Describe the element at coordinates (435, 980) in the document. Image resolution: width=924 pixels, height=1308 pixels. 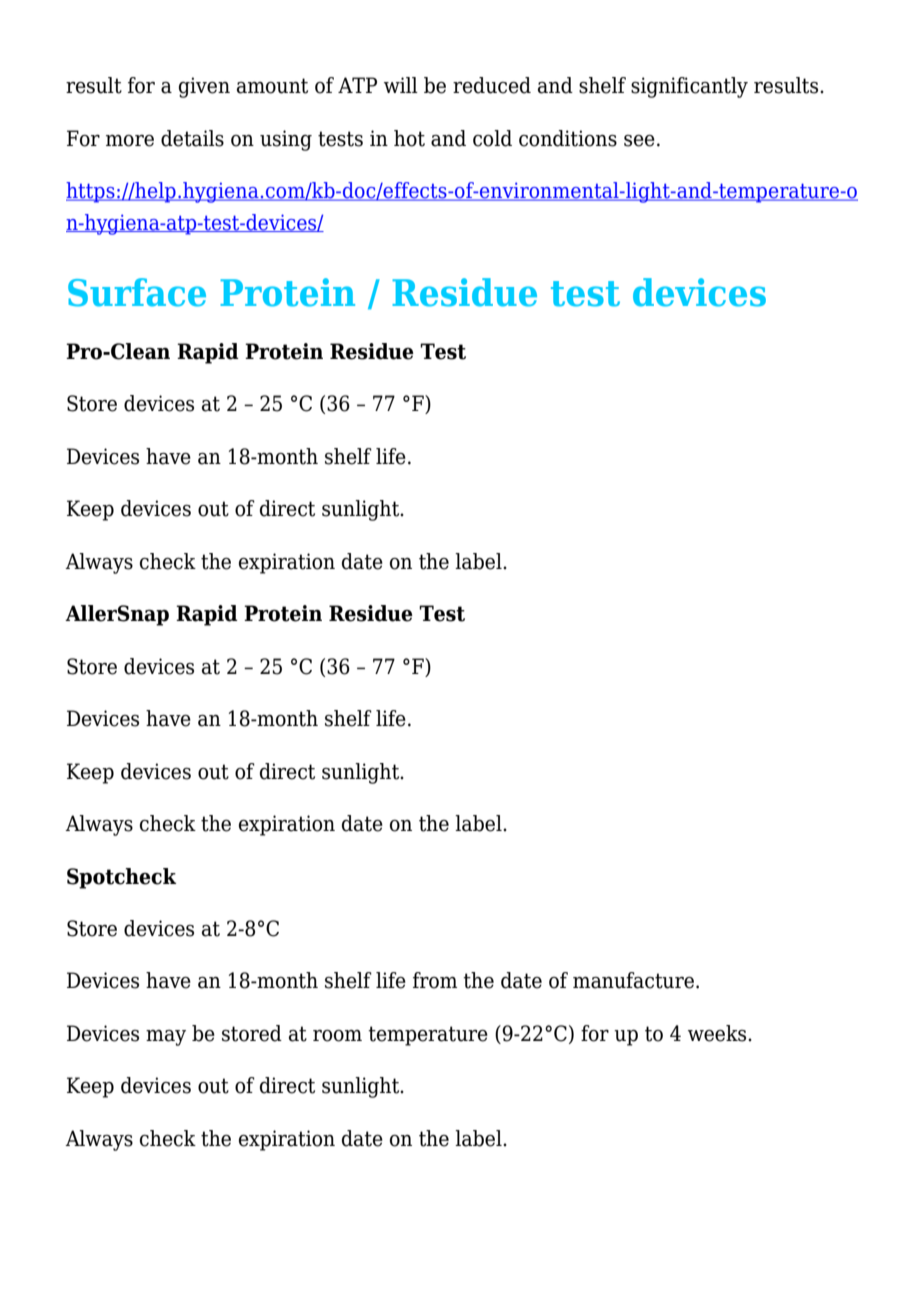
I see `from` at that location.
